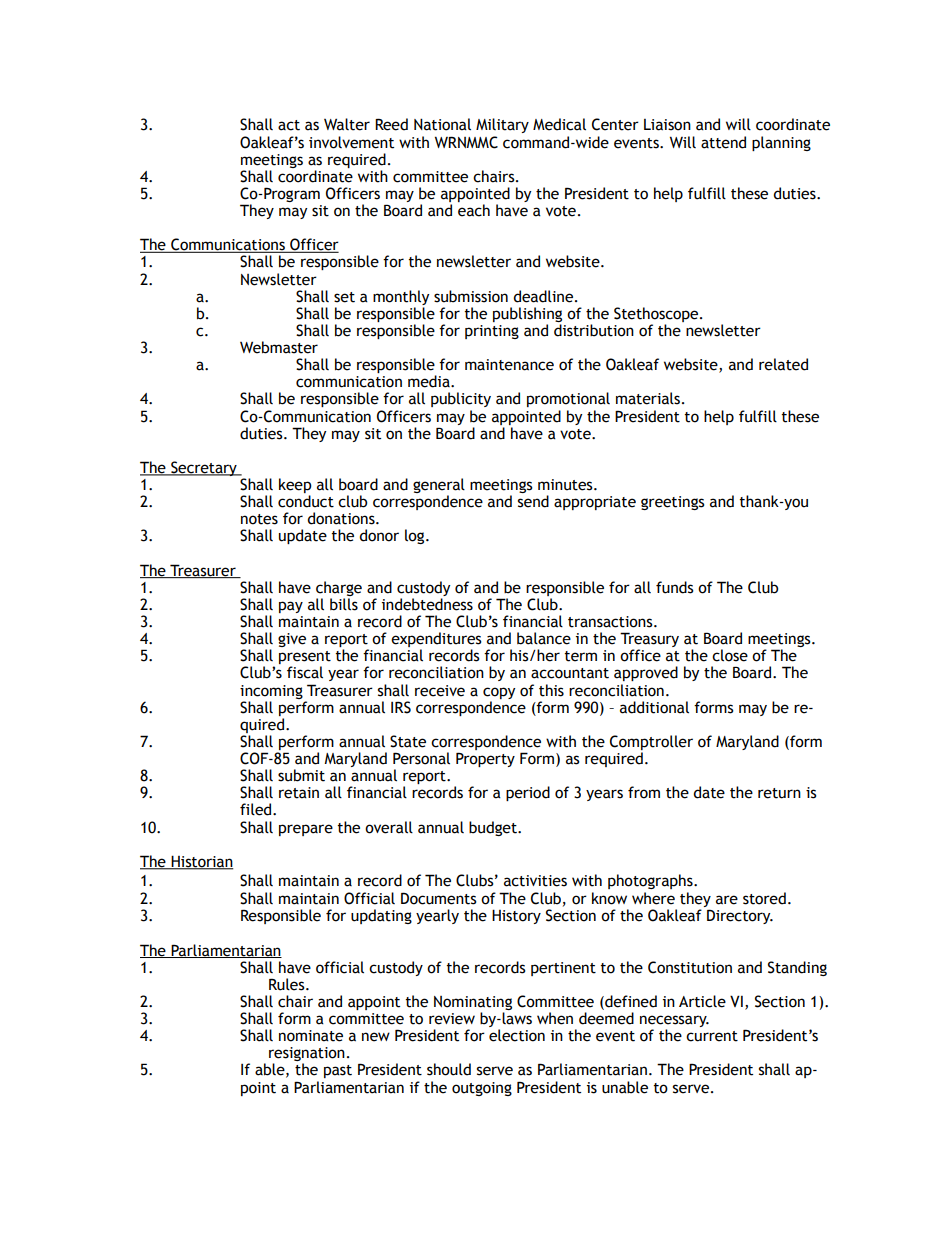  I want to click on copy, so click(499, 693).
